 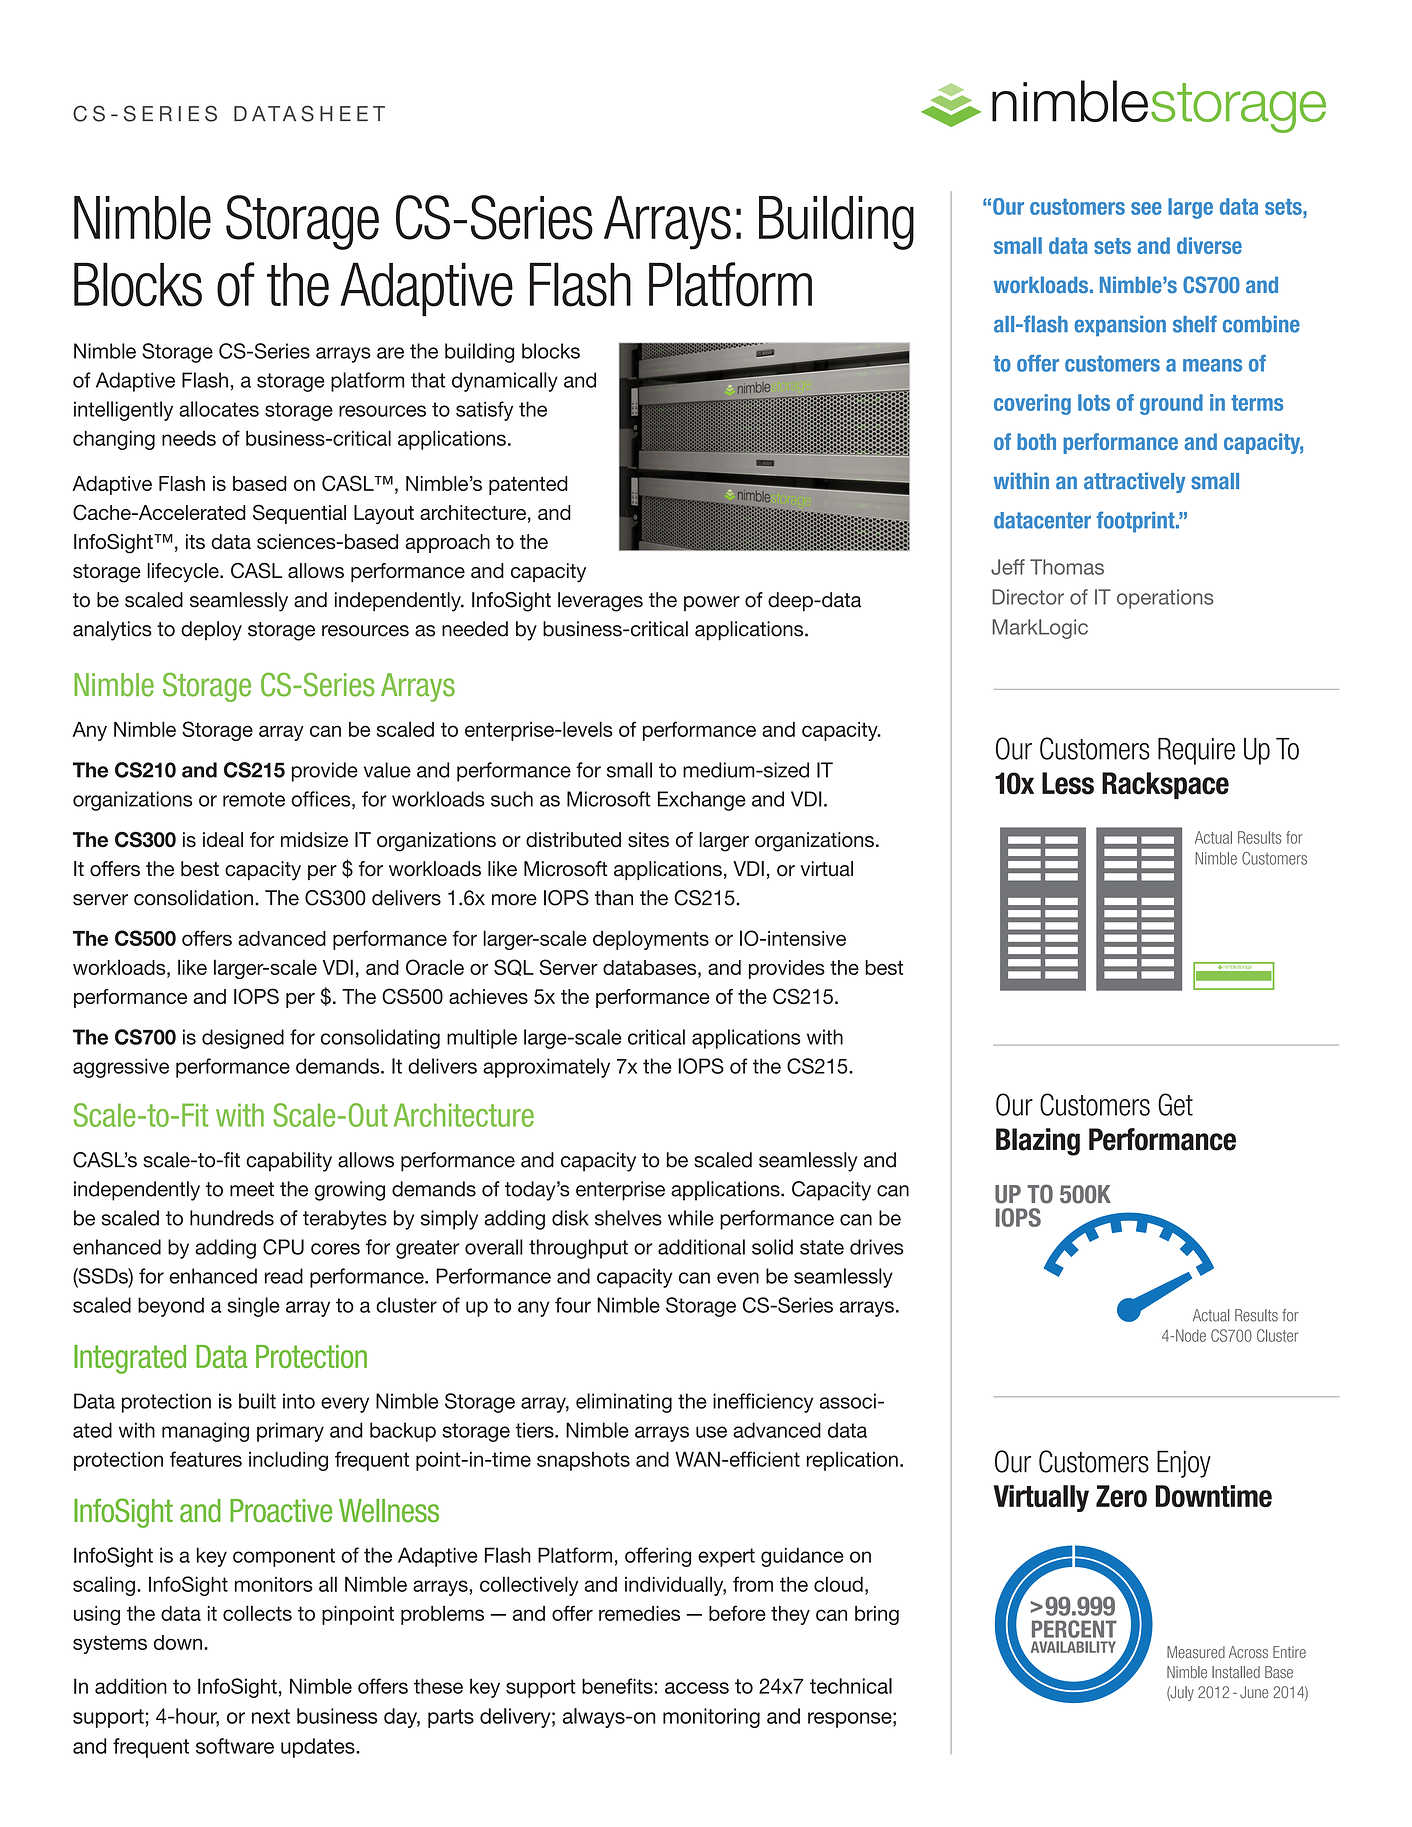 I want to click on drives, so click(x=877, y=1247).
